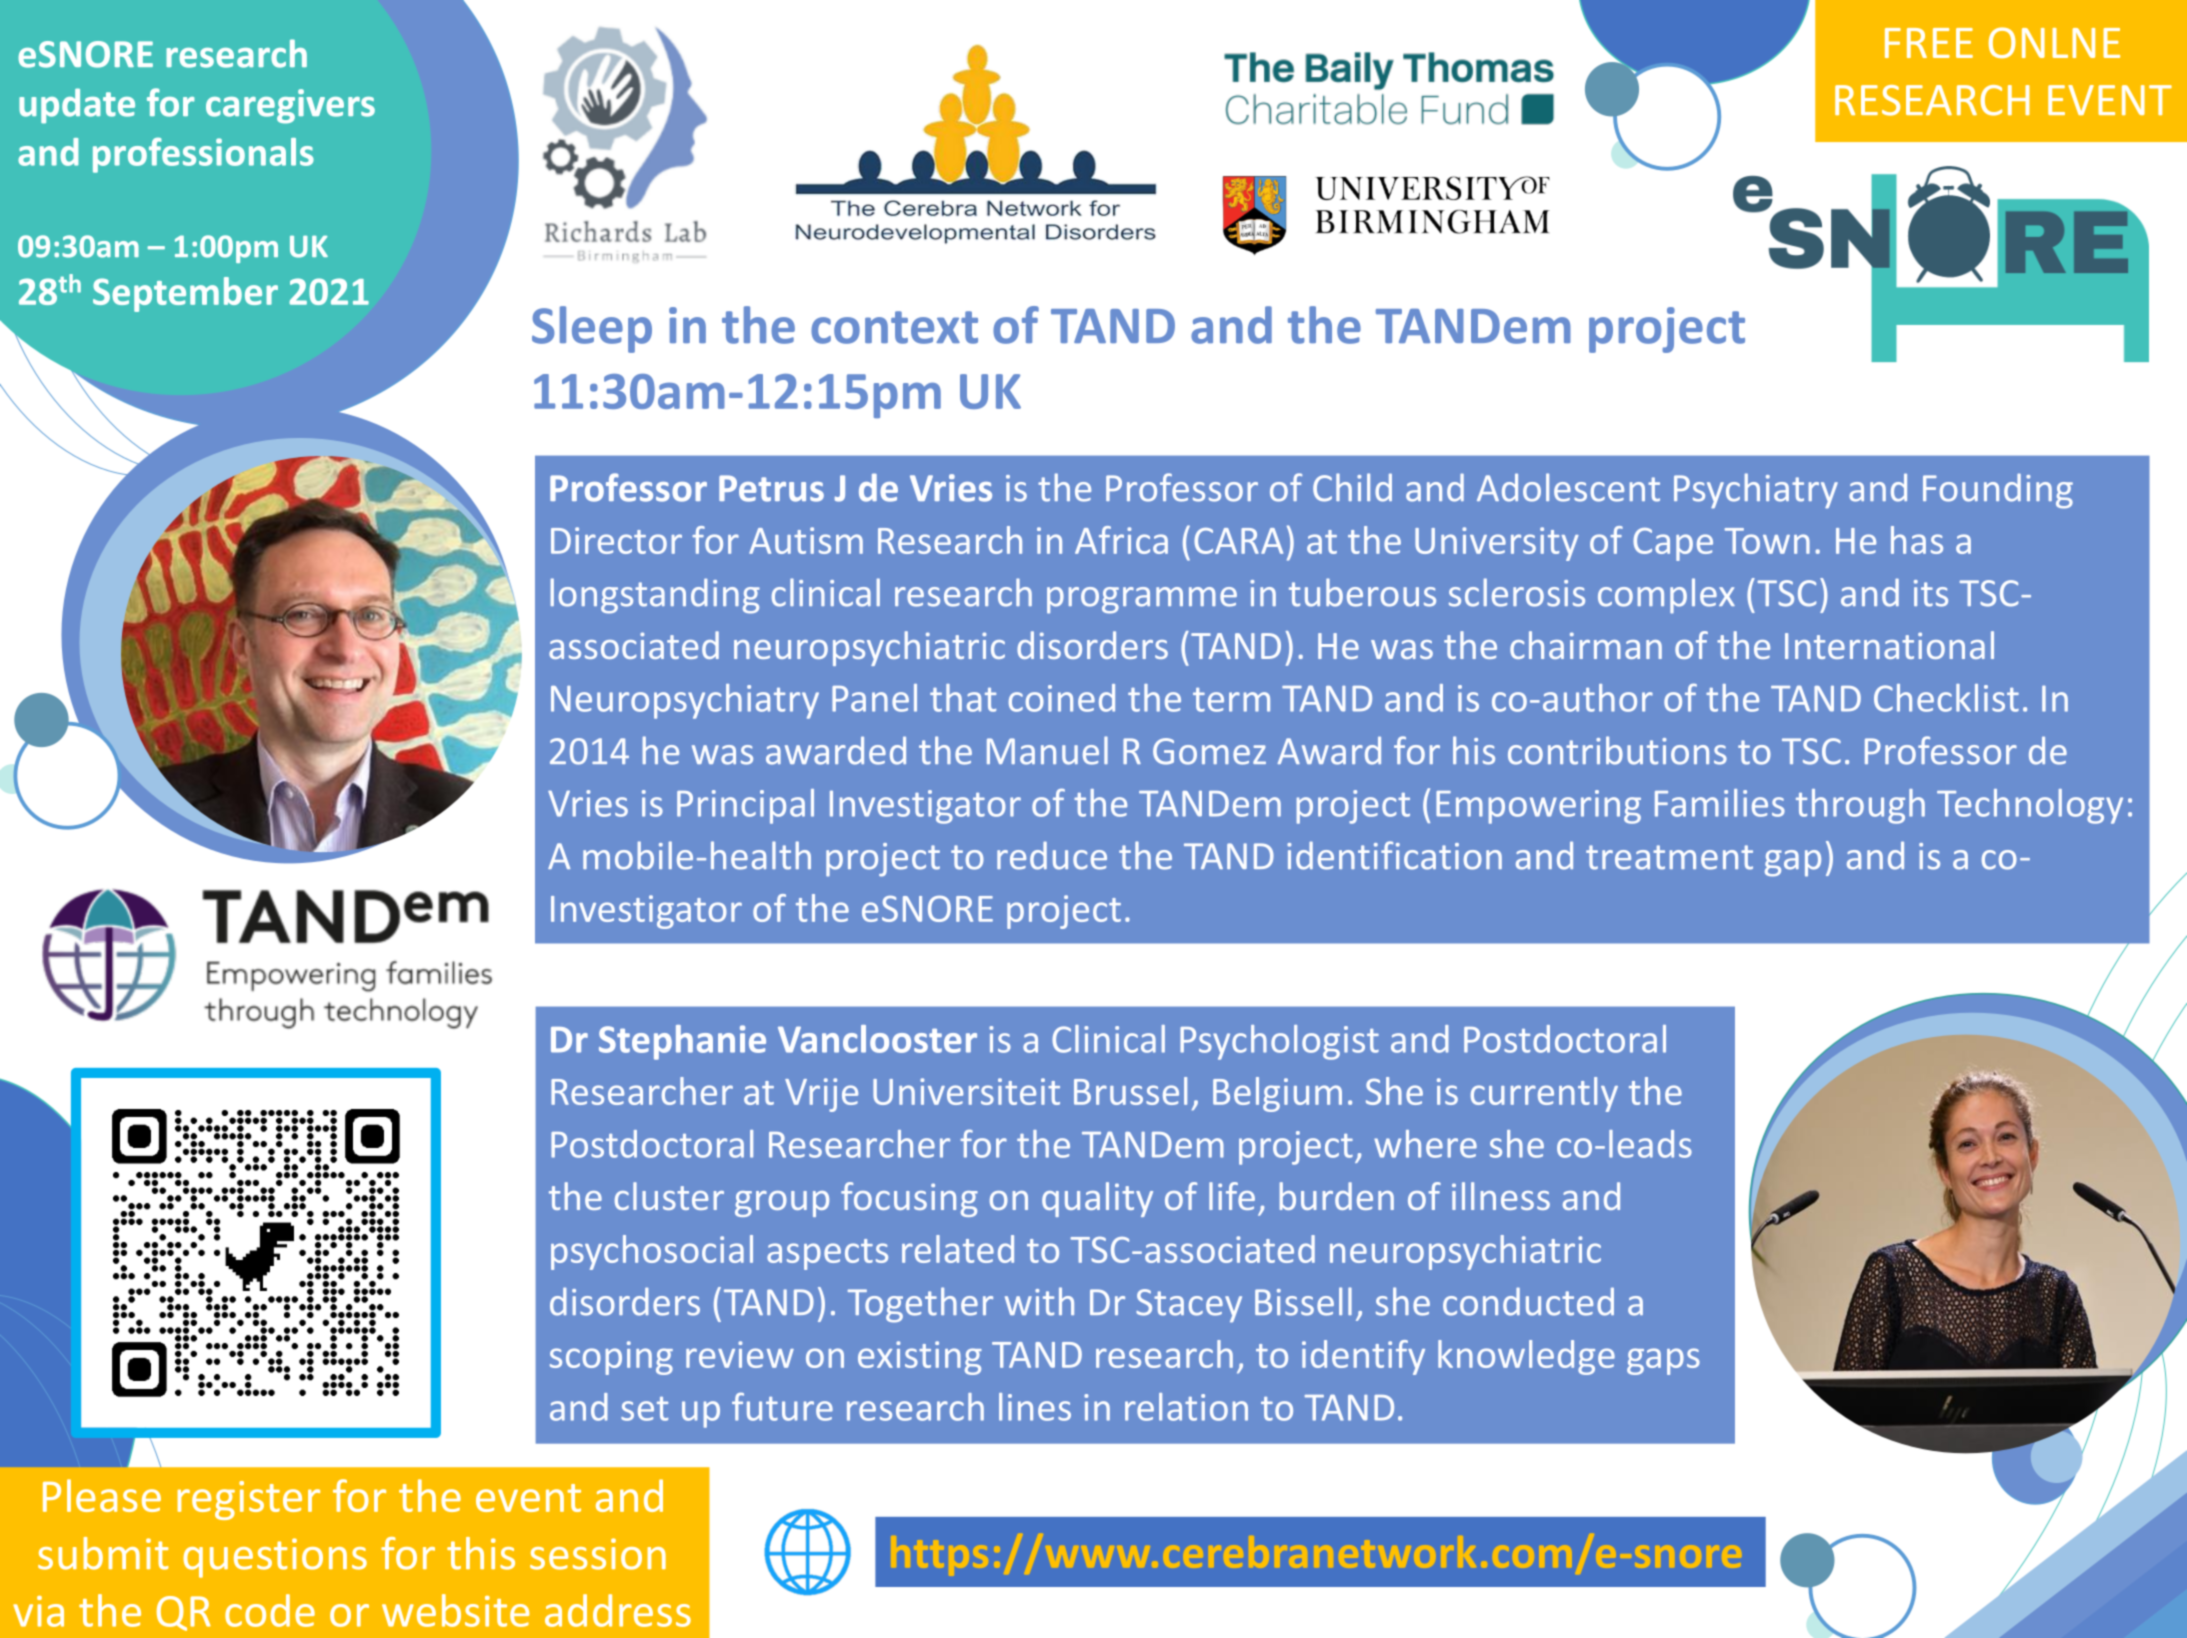 The width and height of the screenshot is (2187, 1638). I want to click on FREE, so click(1929, 43).
